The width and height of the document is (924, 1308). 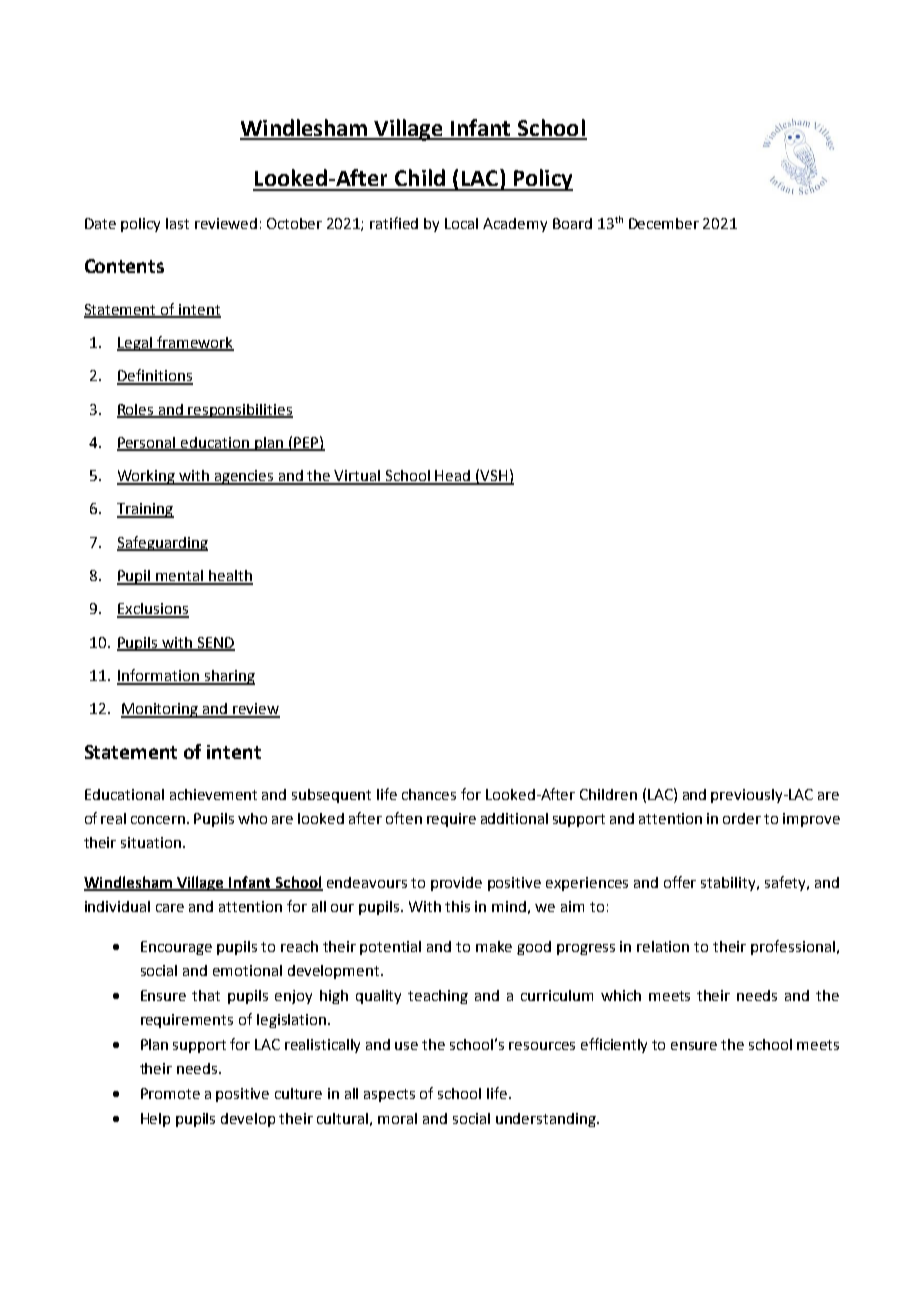 I want to click on Local, so click(x=461, y=223).
